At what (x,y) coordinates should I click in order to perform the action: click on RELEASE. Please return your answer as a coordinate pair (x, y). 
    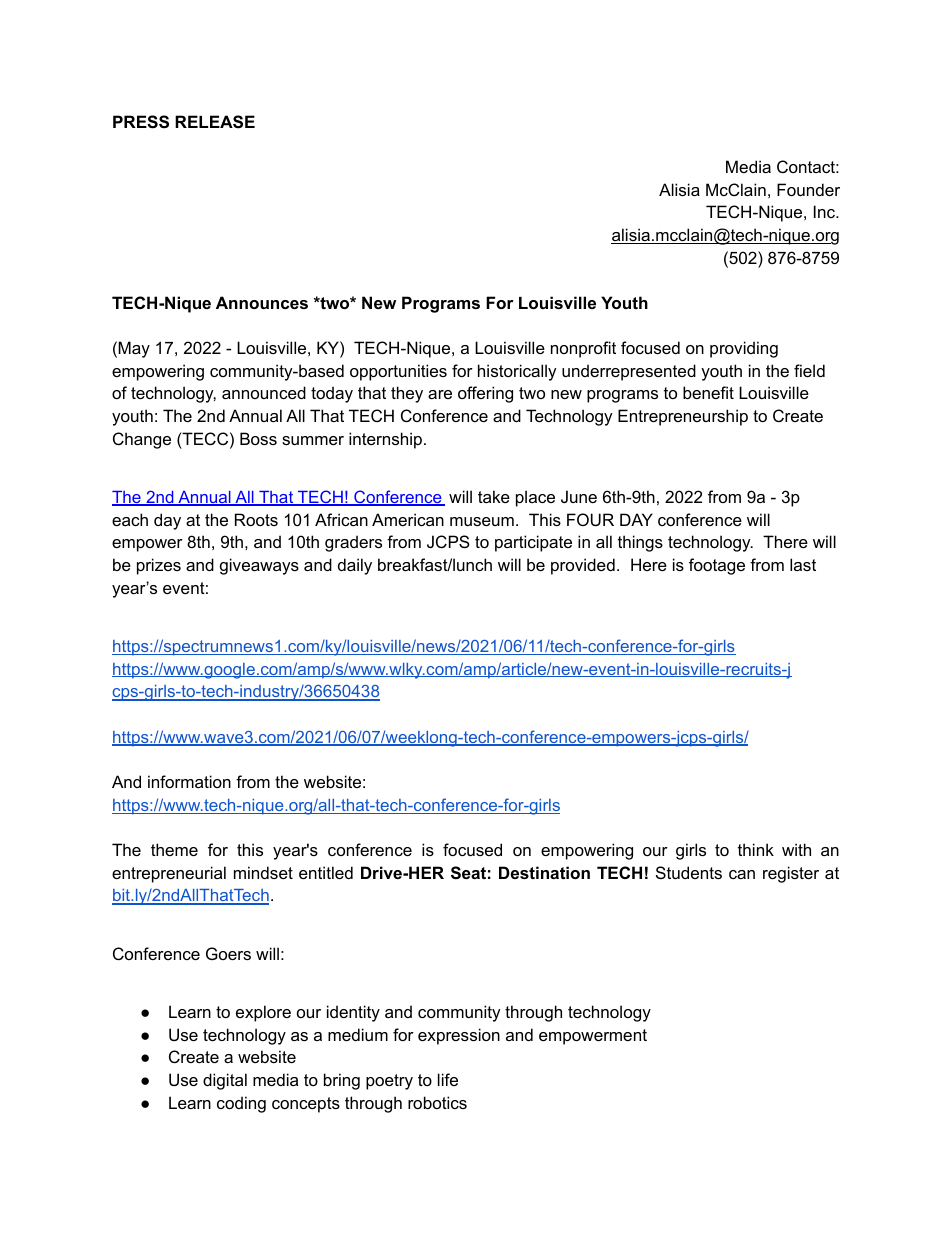
    Looking at the image, I should click on (215, 122).
